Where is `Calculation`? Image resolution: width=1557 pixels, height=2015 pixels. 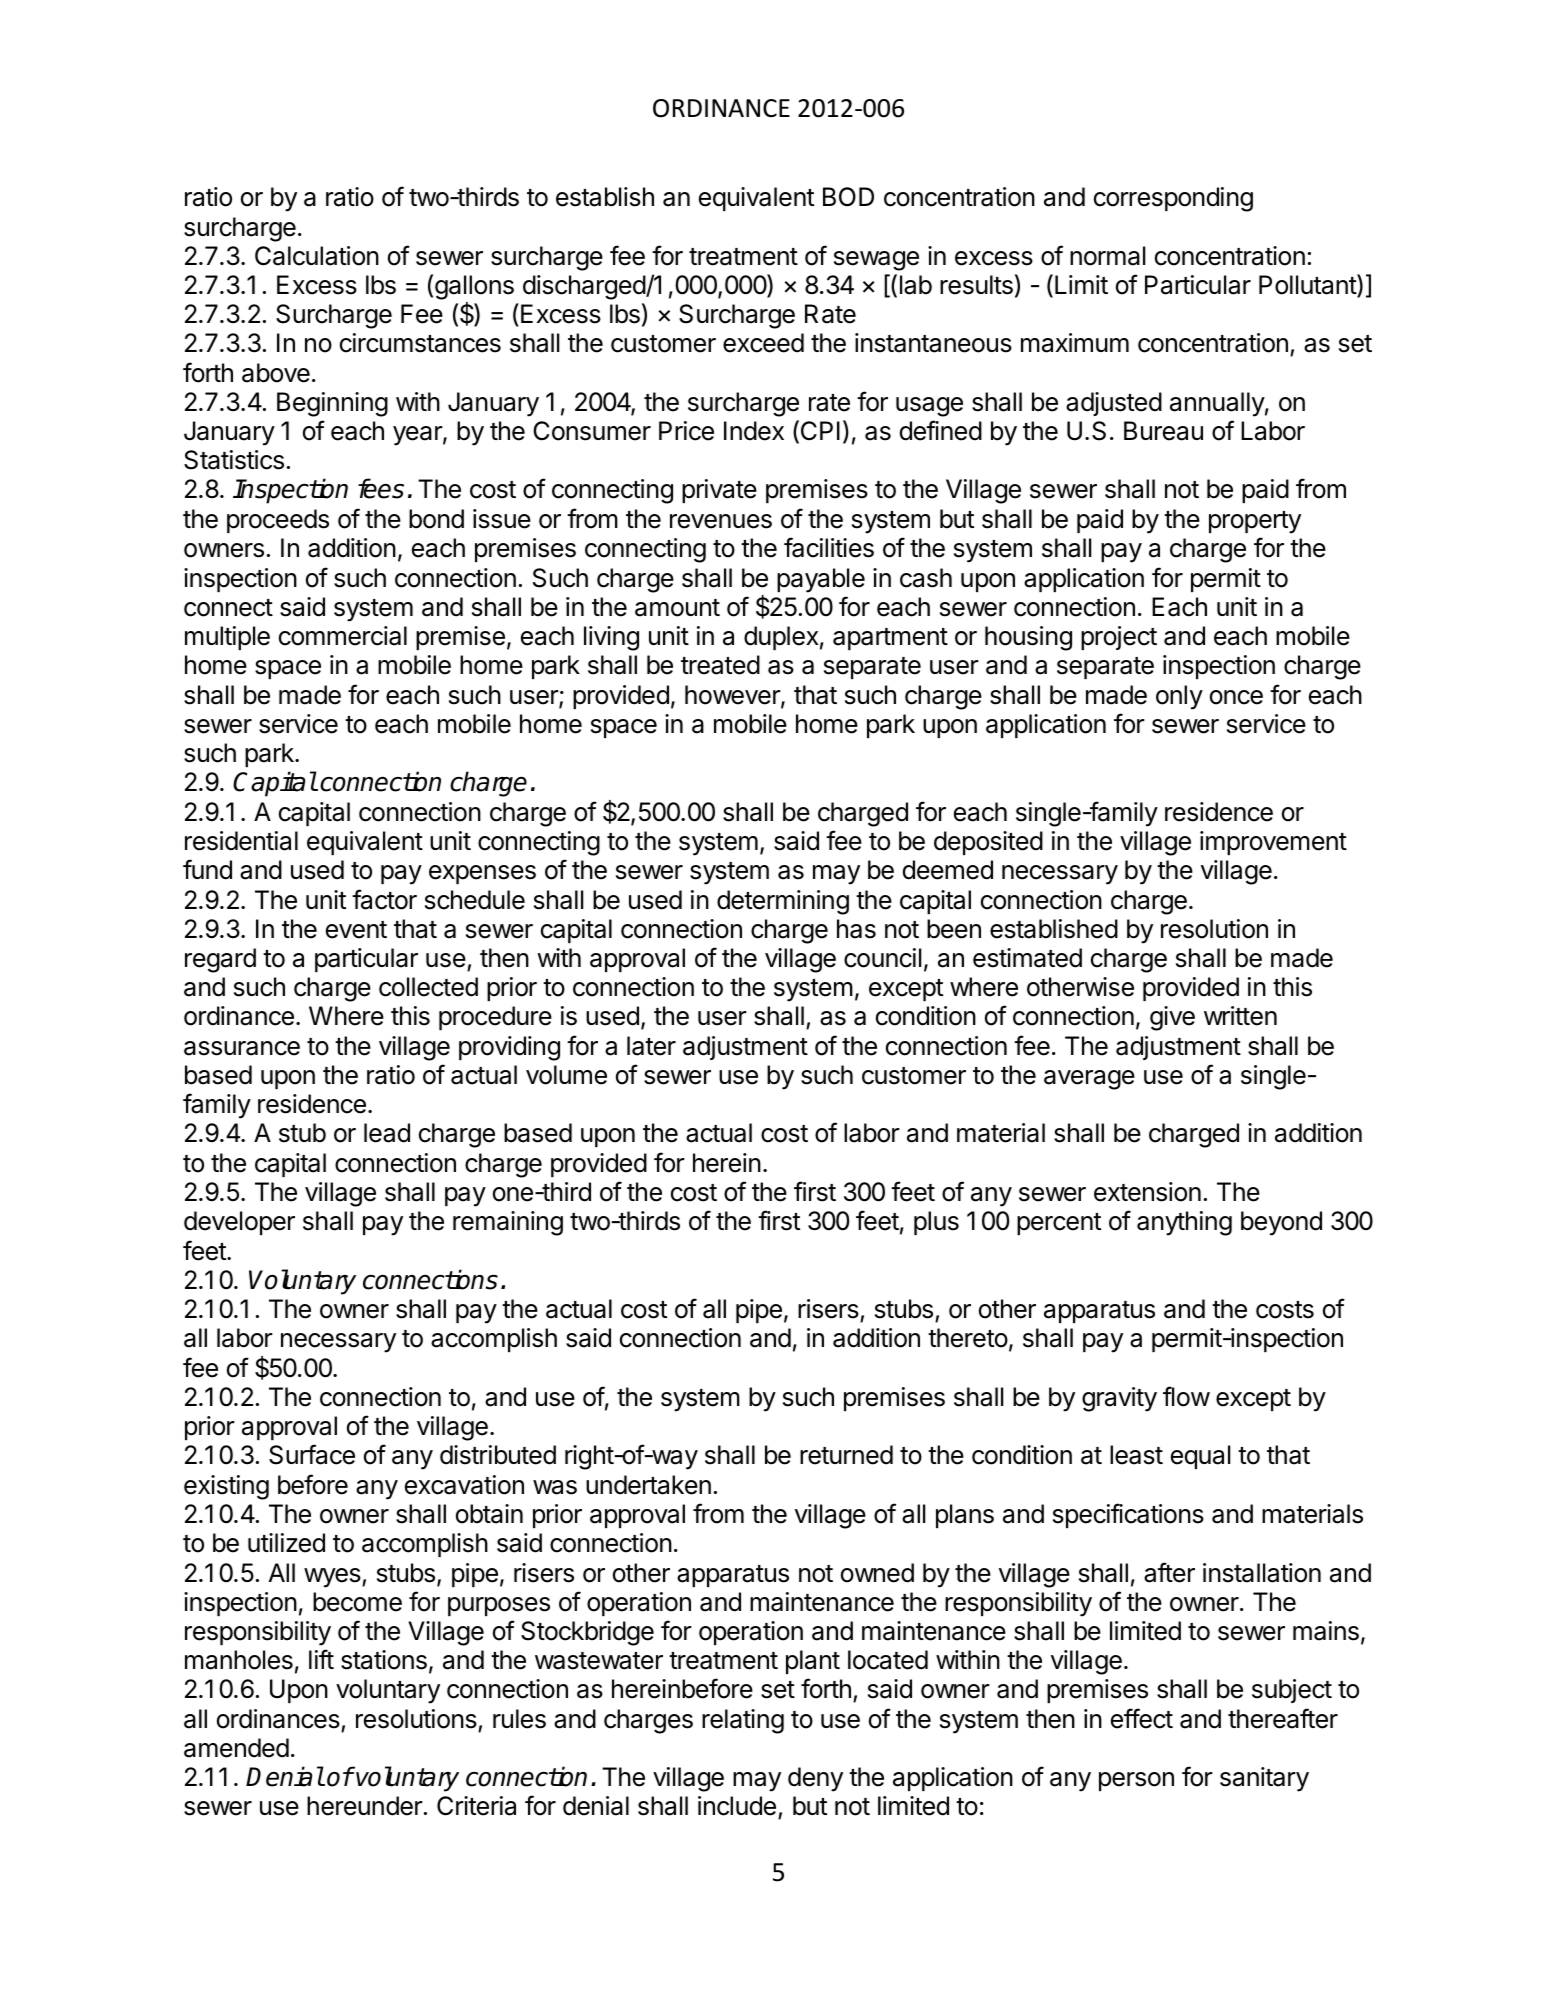
Calculation is located at coordinates (317, 256).
